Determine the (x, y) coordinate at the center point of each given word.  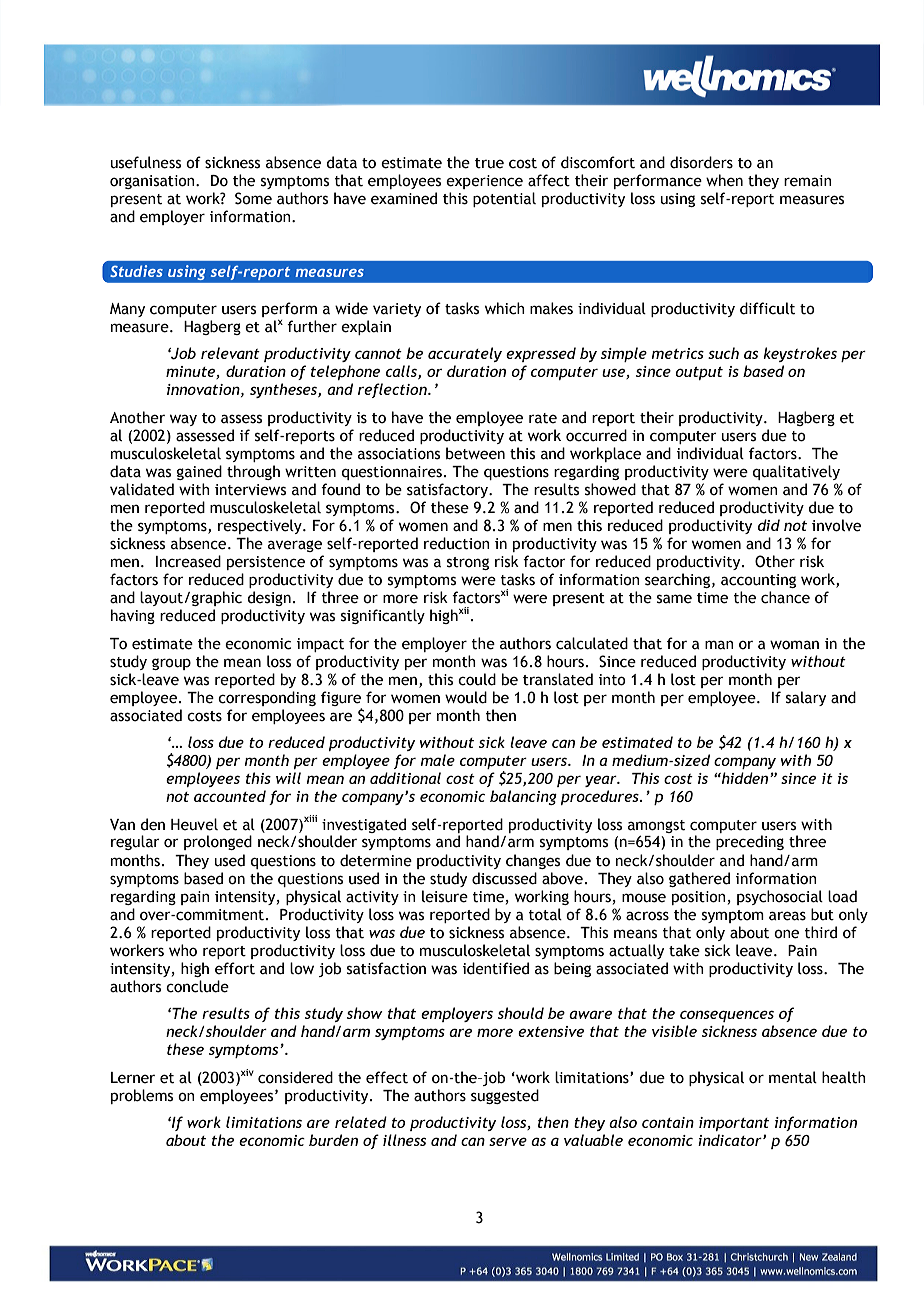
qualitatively (796, 472)
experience (484, 182)
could (477, 679)
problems (142, 1096)
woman (794, 645)
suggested (505, 1096)
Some (253, 198)
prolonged (218, 842)
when (724, 180)
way (183, 420)
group (171, 664)
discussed (504, 878)
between (475, 453)
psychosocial (780, 897)
